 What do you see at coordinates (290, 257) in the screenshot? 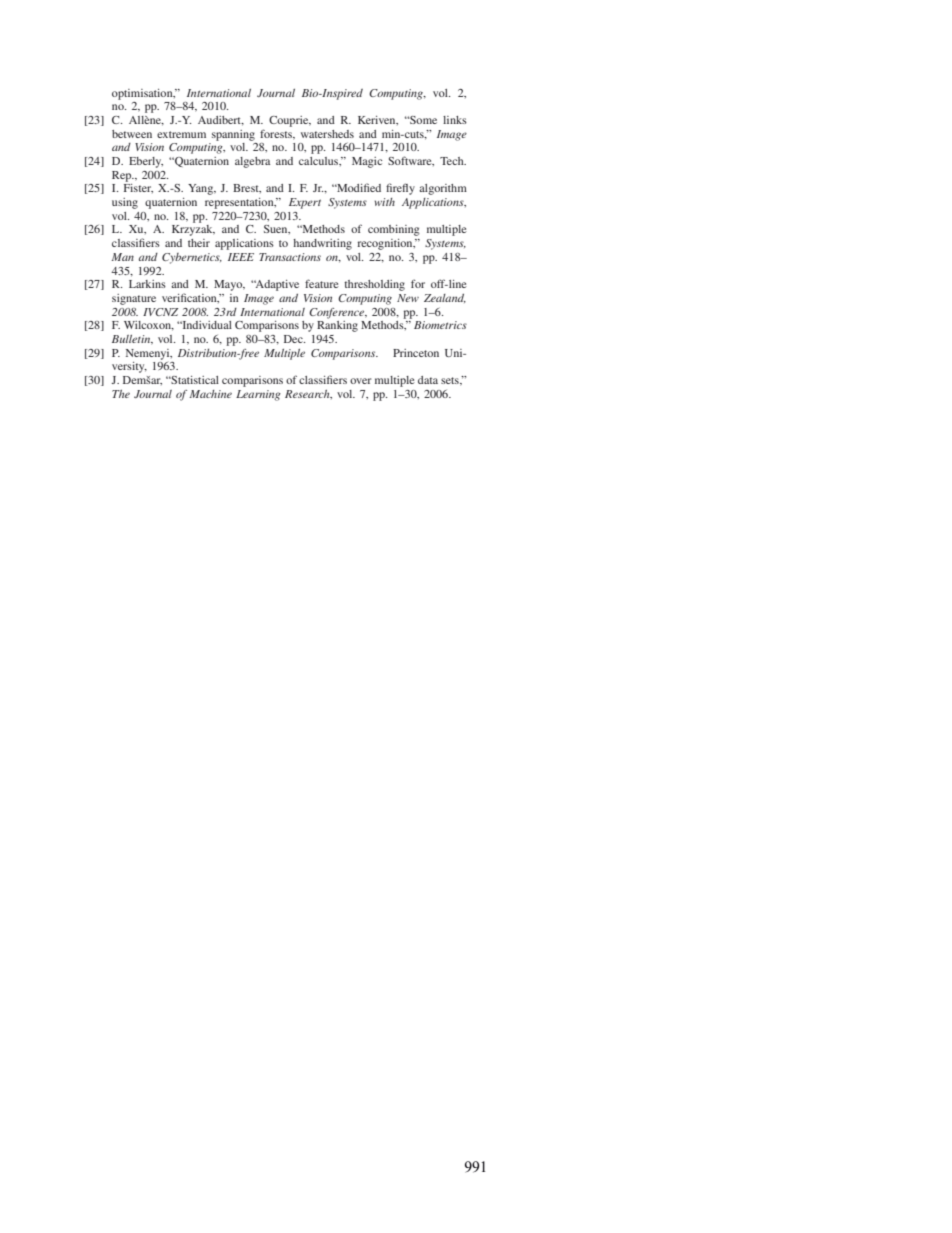
I see `Transactions` at bounding box center [290, 257].
